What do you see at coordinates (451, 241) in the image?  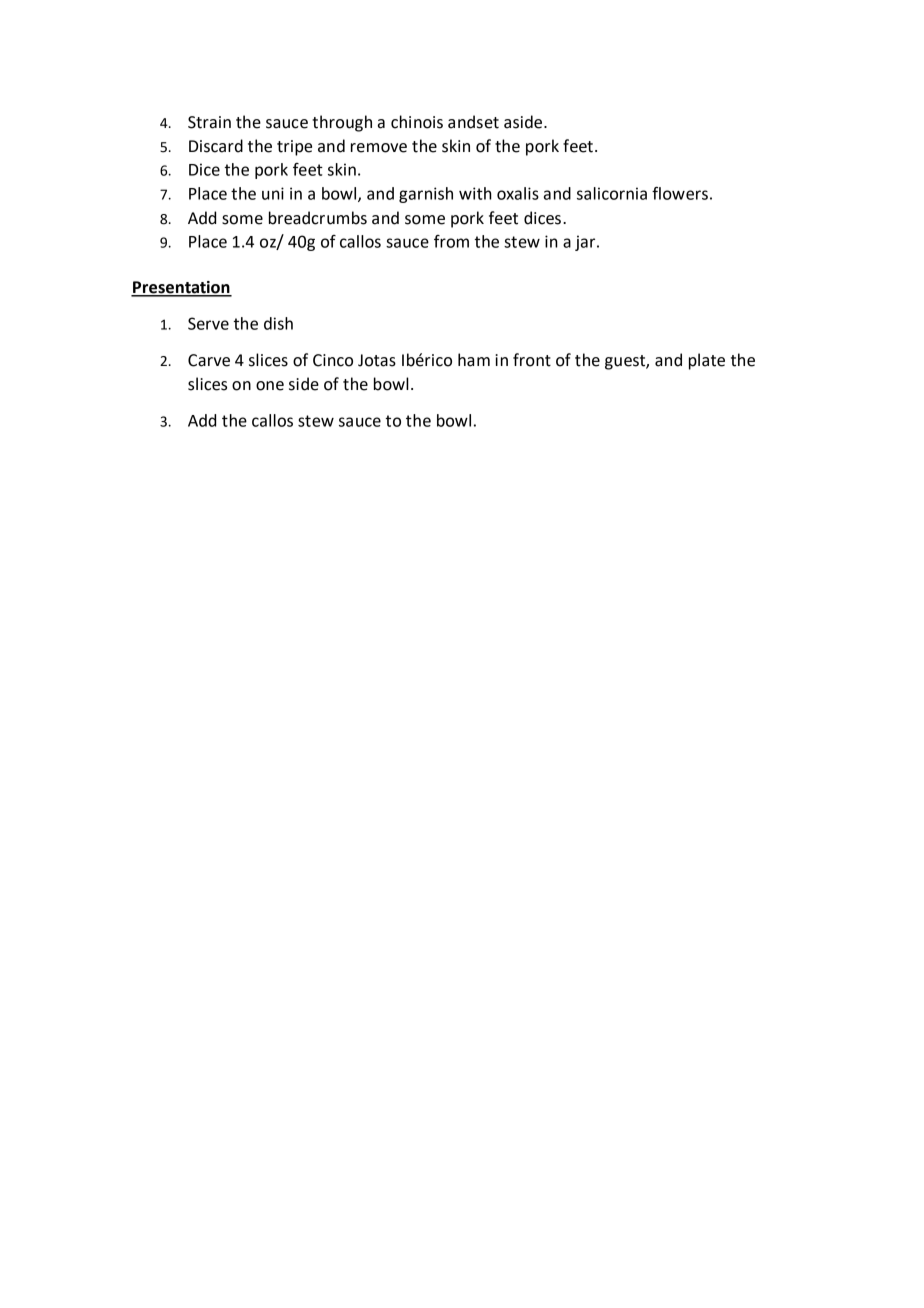 I see `from` at bounding box center [451, 241].
